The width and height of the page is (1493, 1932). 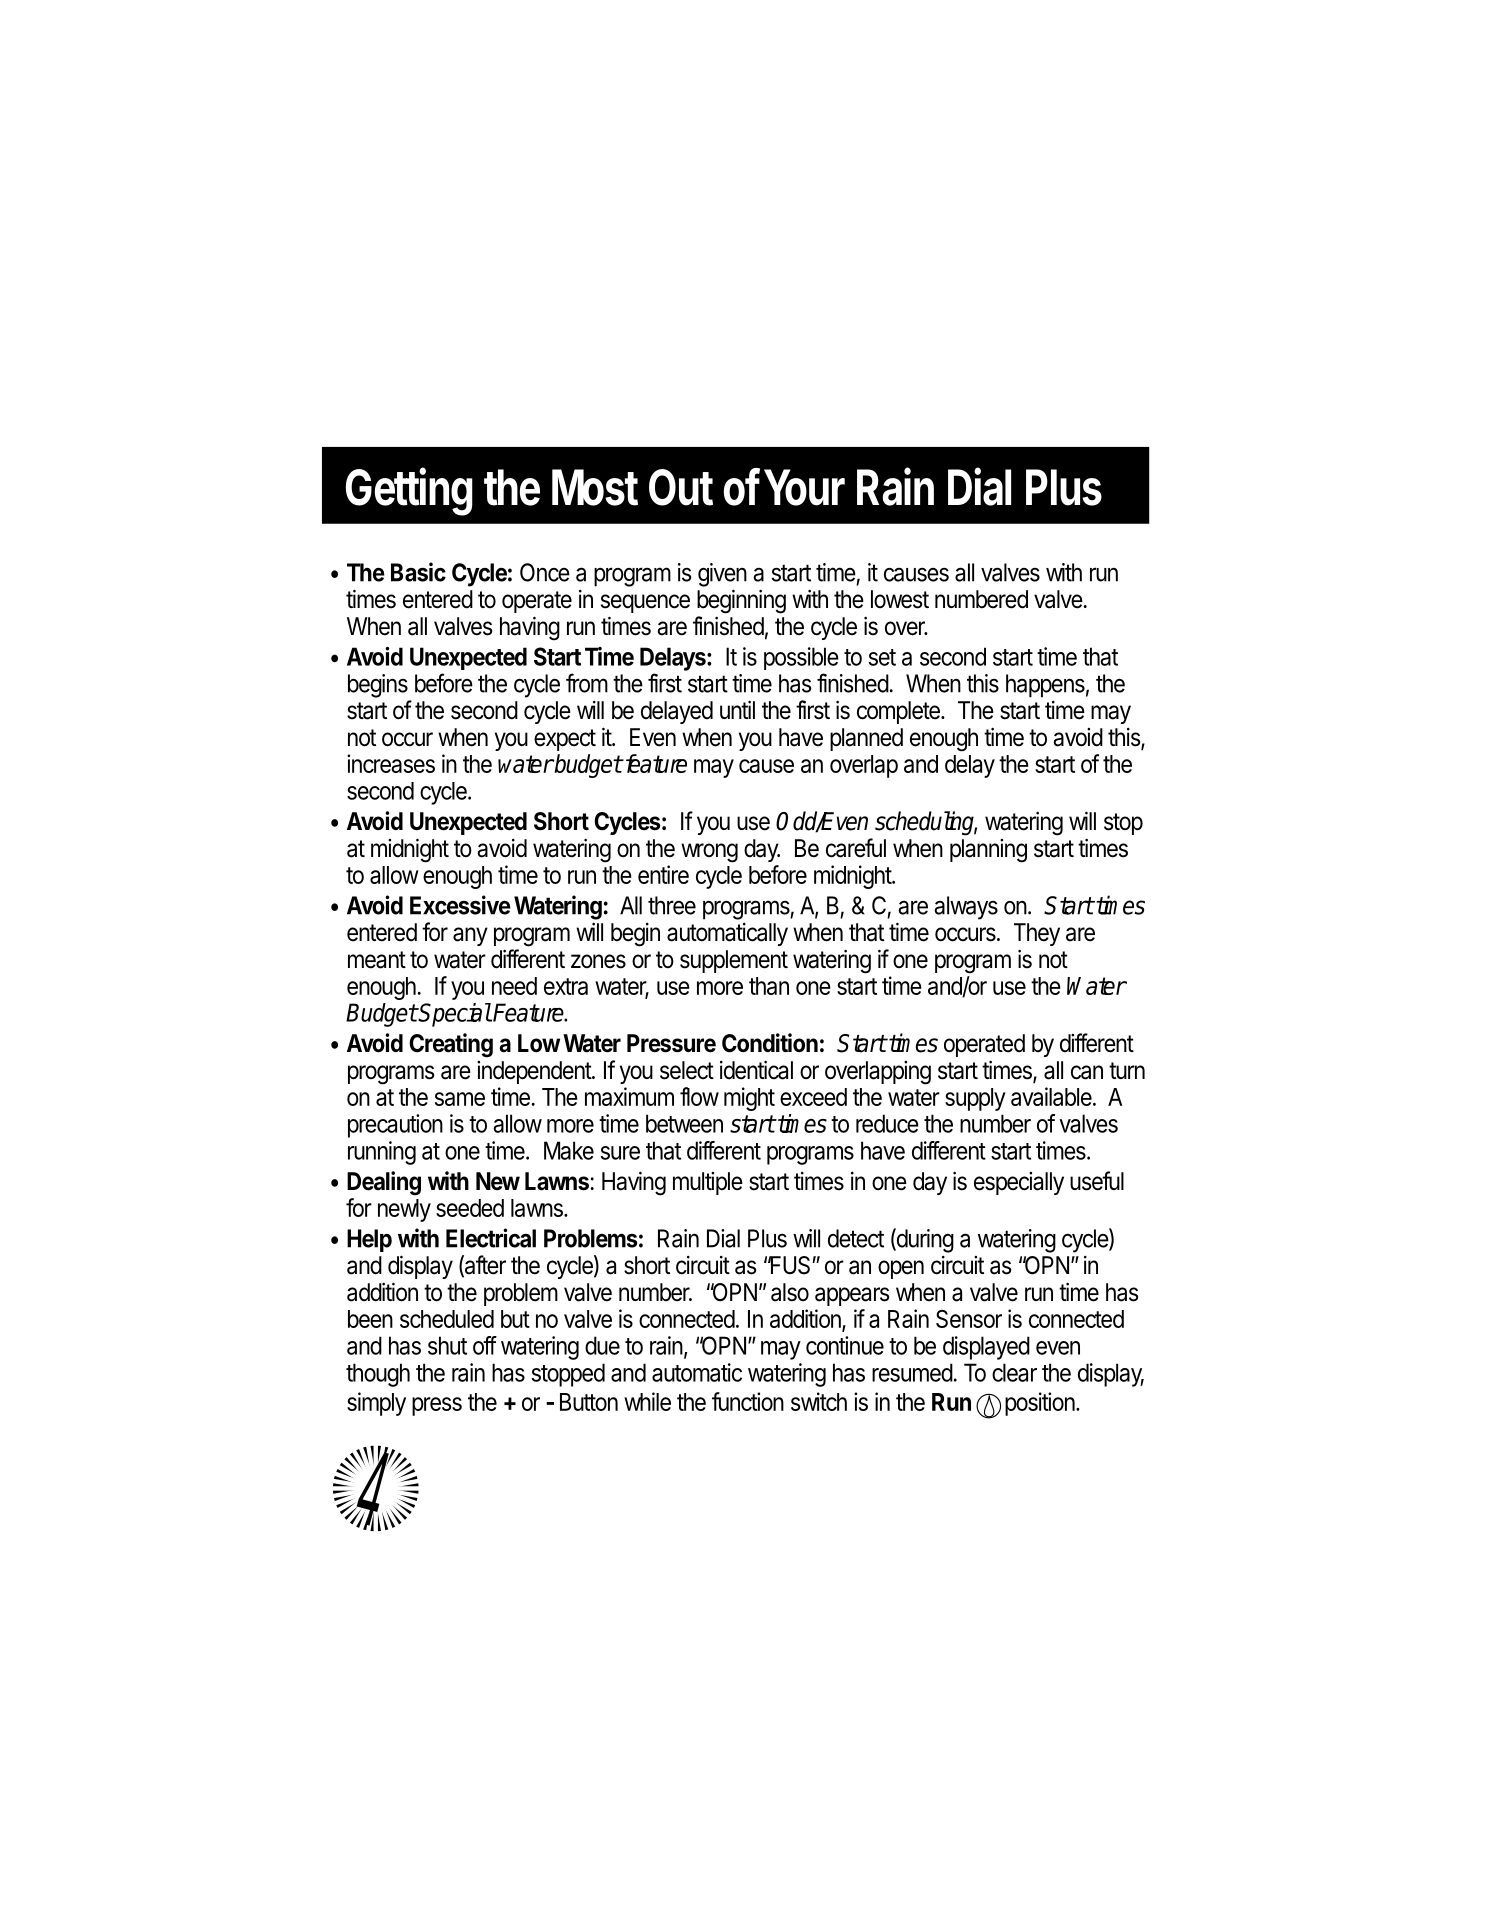 I want to click on shut, so click(x=447, y=1345).
